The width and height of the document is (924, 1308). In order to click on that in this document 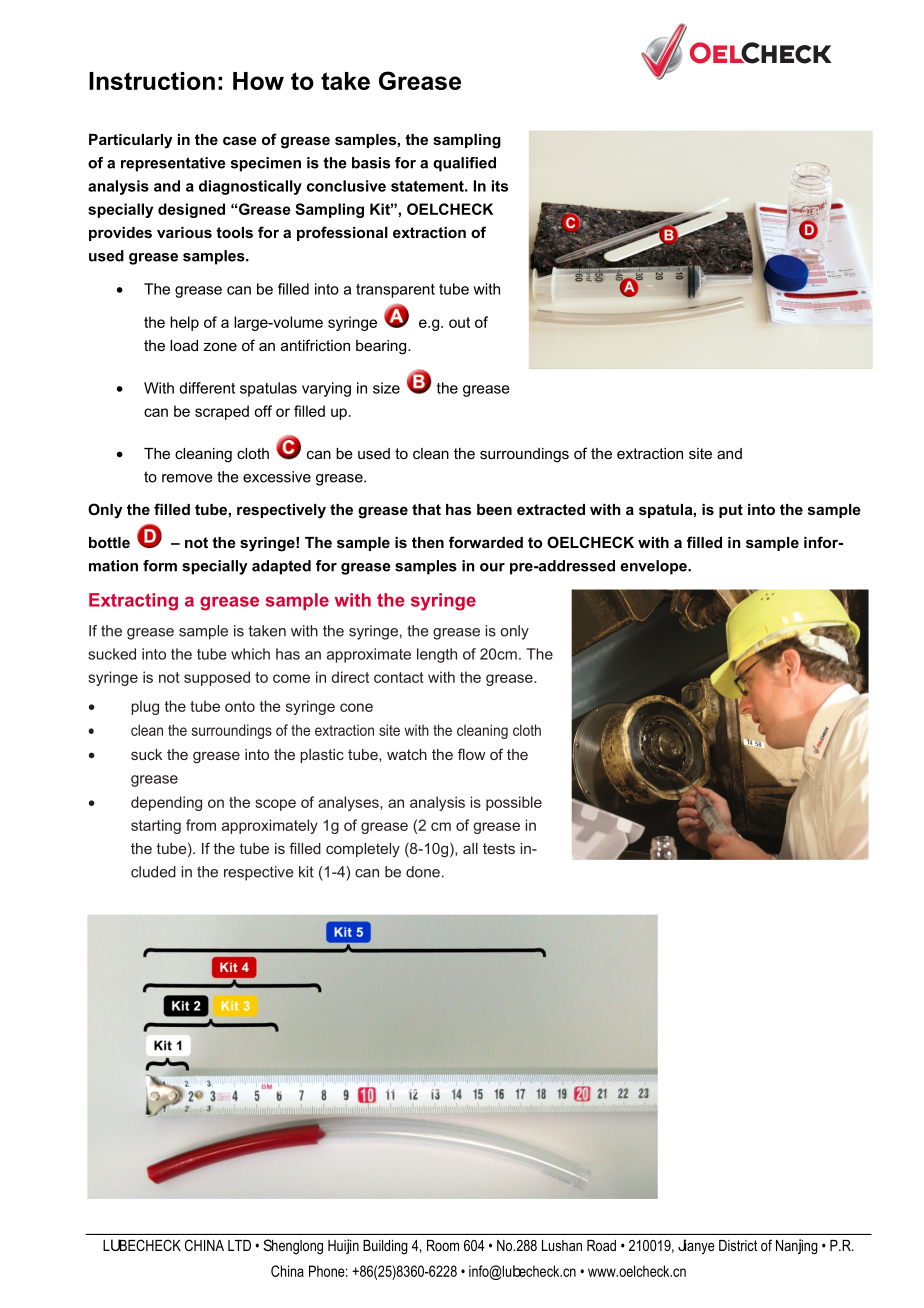, I will do `click(426, 509)`.
